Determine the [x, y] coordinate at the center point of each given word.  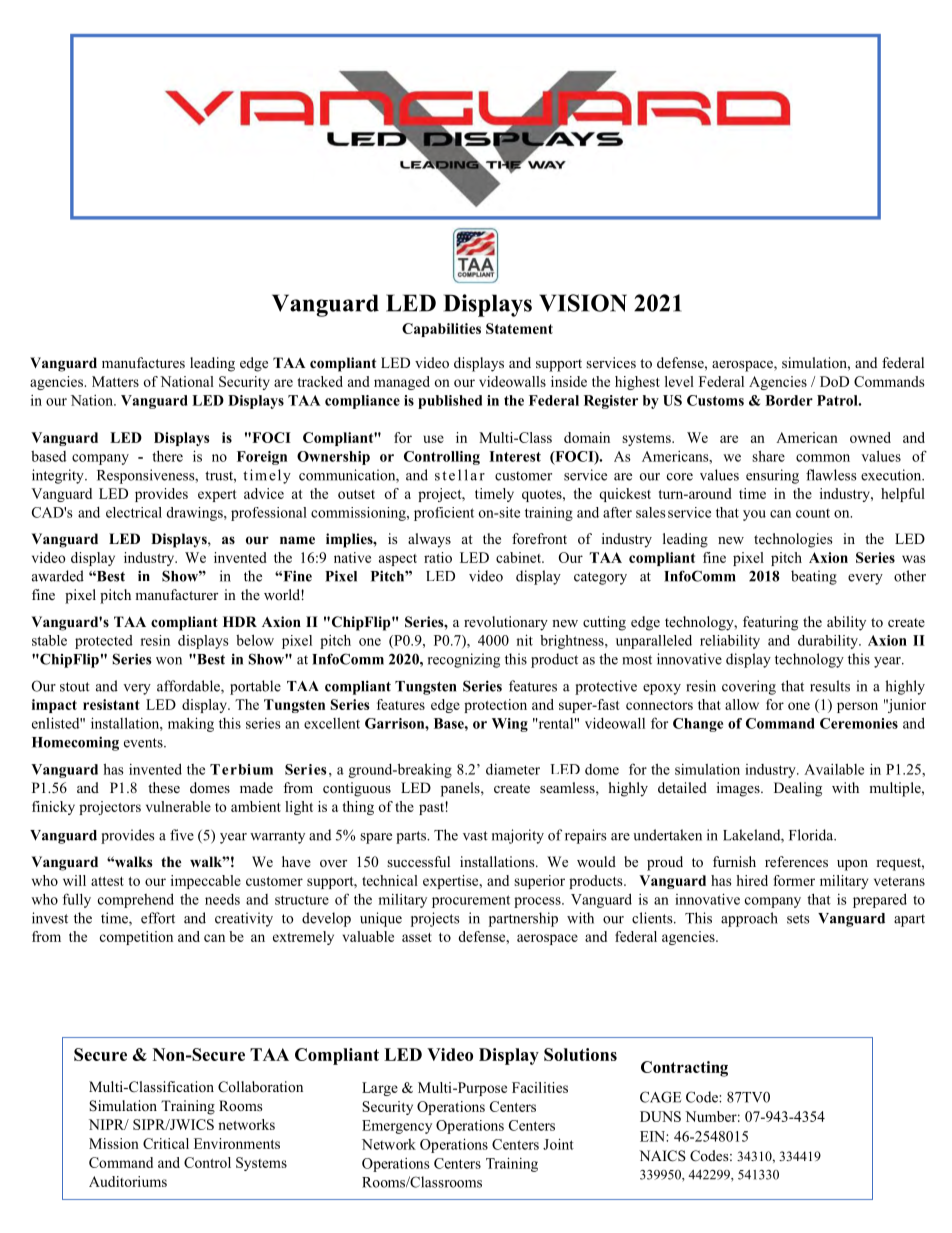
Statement [519, 328]
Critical [166, 1143]
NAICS [662, 1156]
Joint [558, 1144]
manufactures [143, 362]
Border [789, 400]
